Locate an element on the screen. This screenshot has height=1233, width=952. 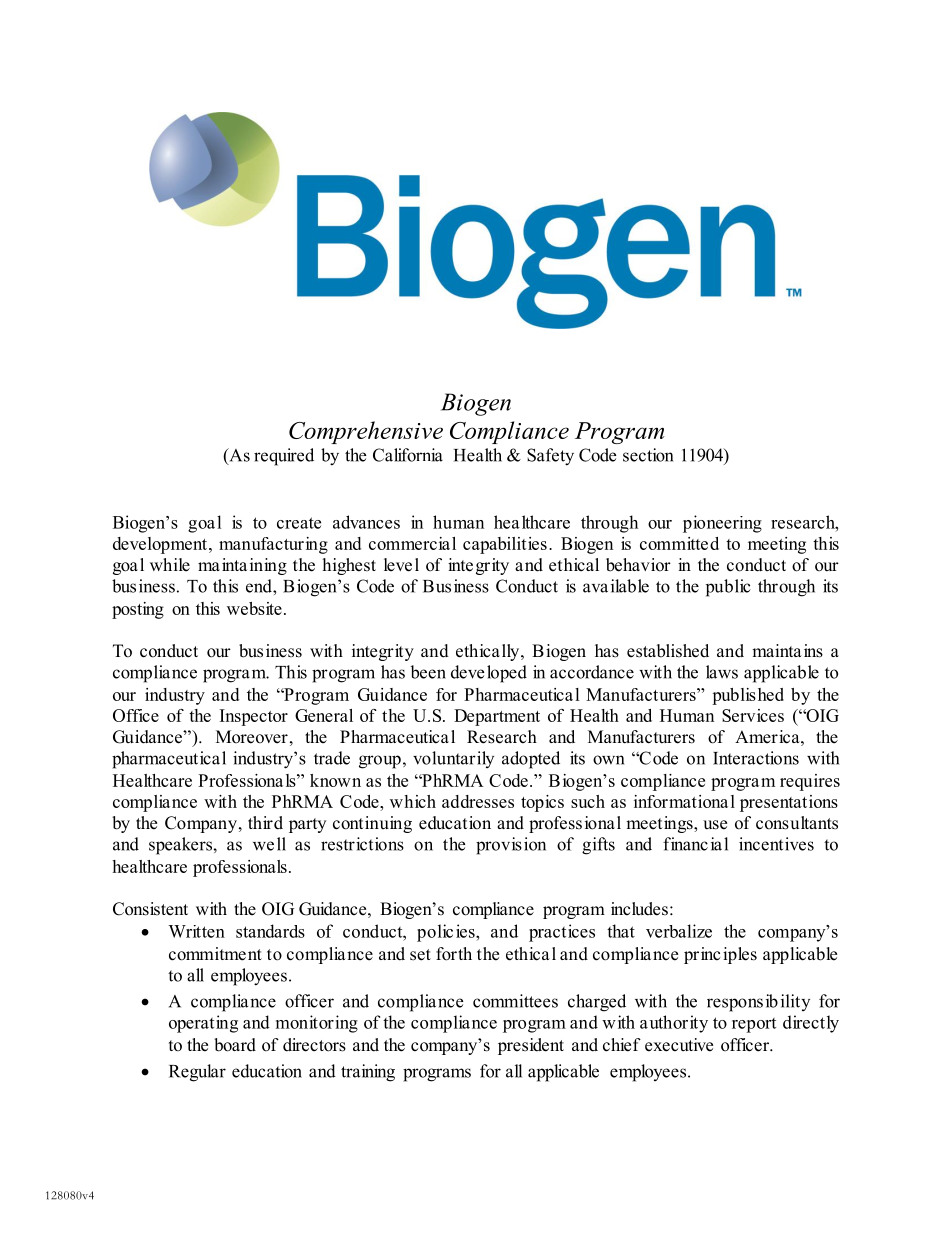
section is located at coordinates (648, 455).
